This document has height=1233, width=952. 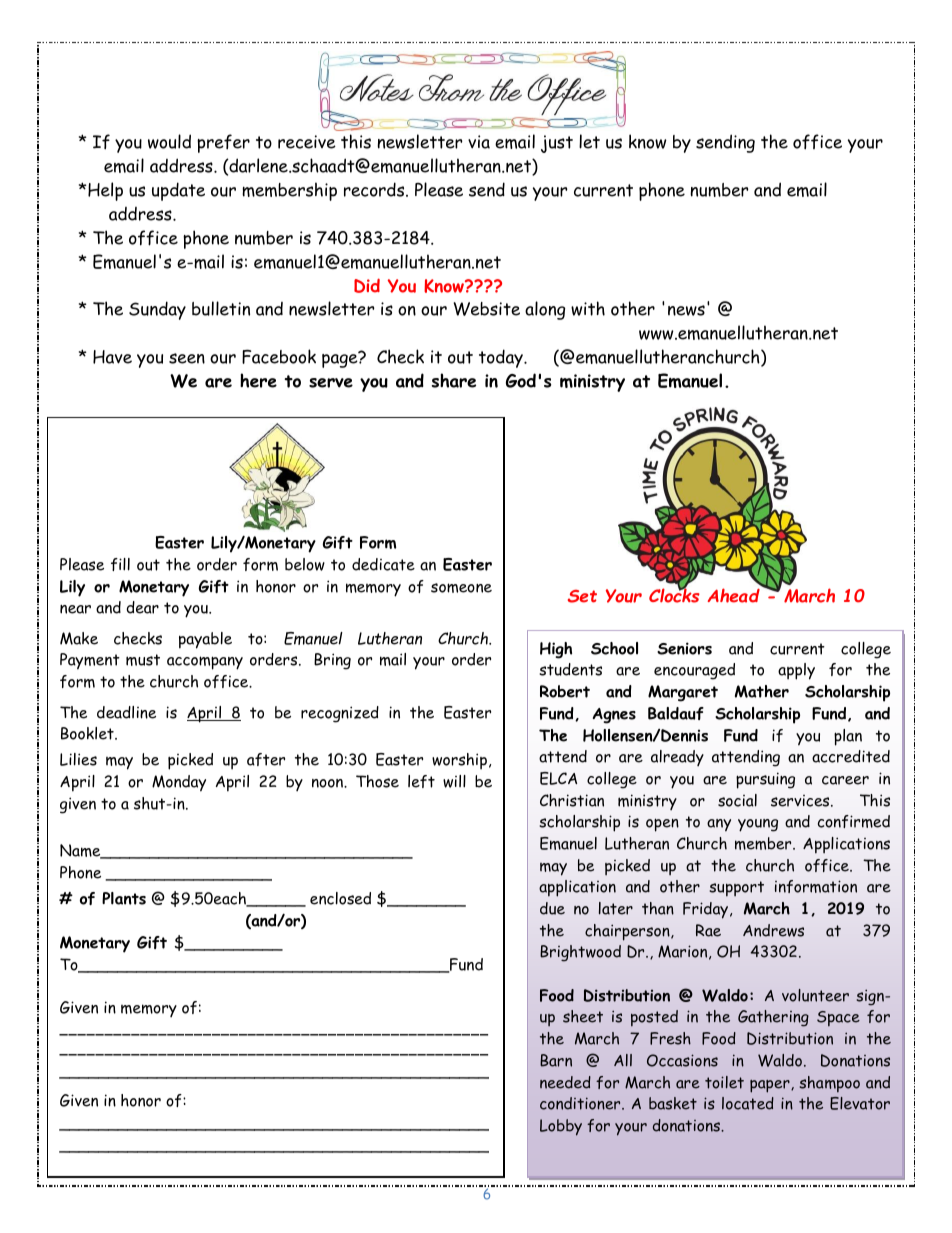 What do you see at coordinates (461, 588) in the document?
I see `someone` at bounding box center [461, 588].
